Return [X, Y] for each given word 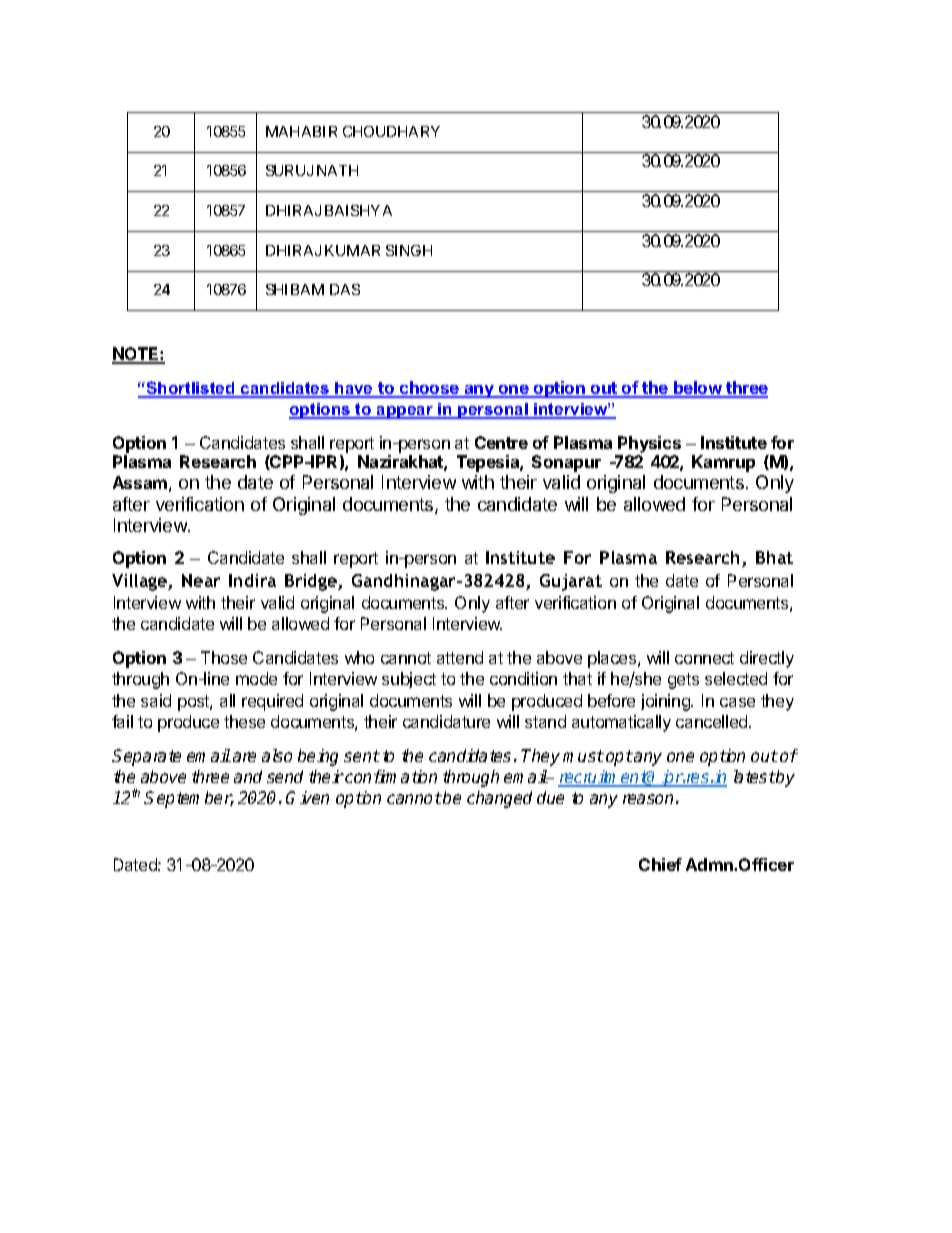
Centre [501, 442]
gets [683, 681]
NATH [337, 170]
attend [460, 657]
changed [499, 799]
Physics [649, 444]
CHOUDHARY [391, 131]
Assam [140, 482]
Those [224, 657]
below [698, 389]
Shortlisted [191, 389]
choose [429, 389]
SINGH [409, 250]
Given [307, 797]
